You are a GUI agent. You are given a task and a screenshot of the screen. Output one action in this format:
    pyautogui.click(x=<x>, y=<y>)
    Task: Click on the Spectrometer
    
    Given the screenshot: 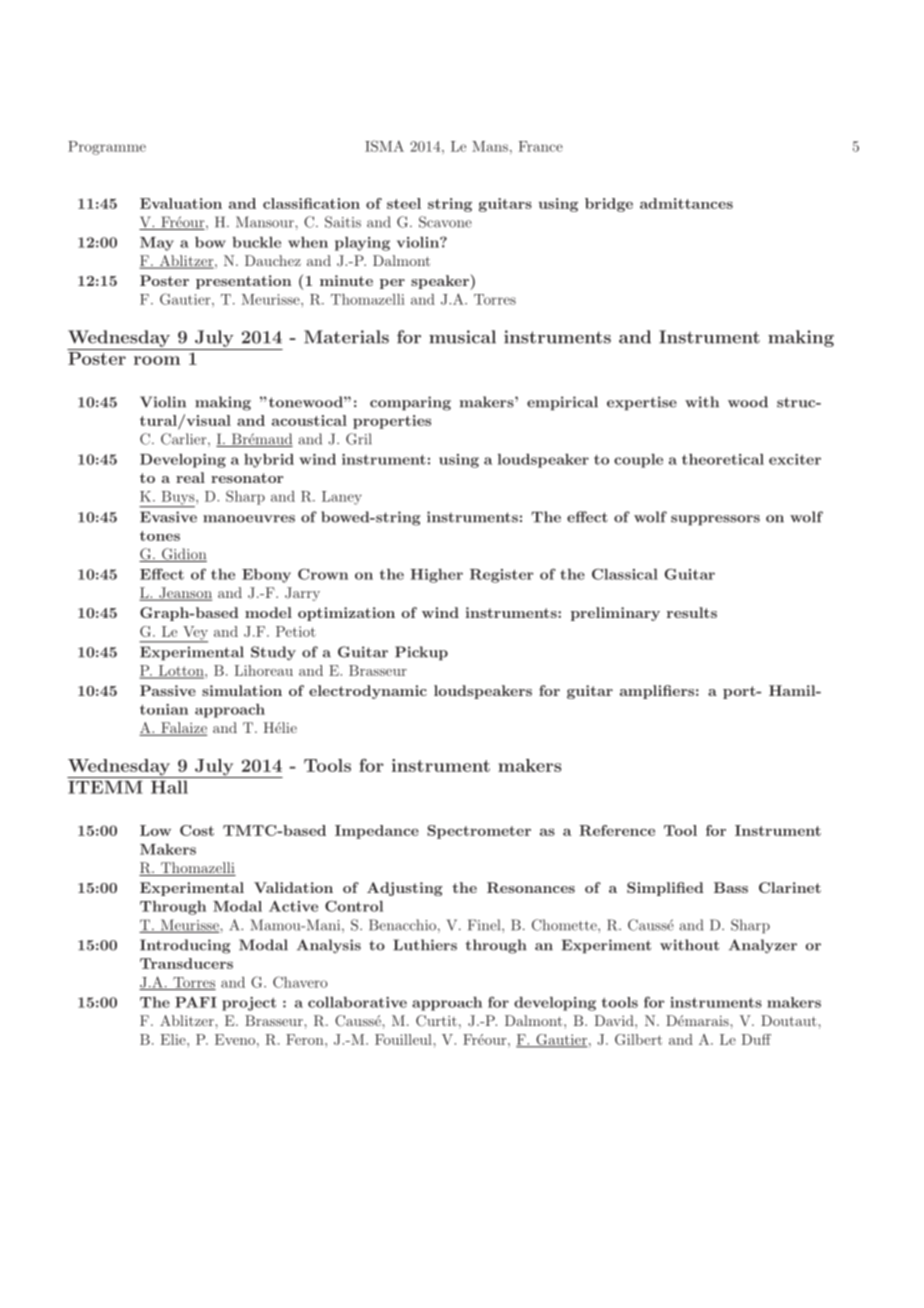 What is the action you would take?
    pyautogui.click(x=479, y=832)
